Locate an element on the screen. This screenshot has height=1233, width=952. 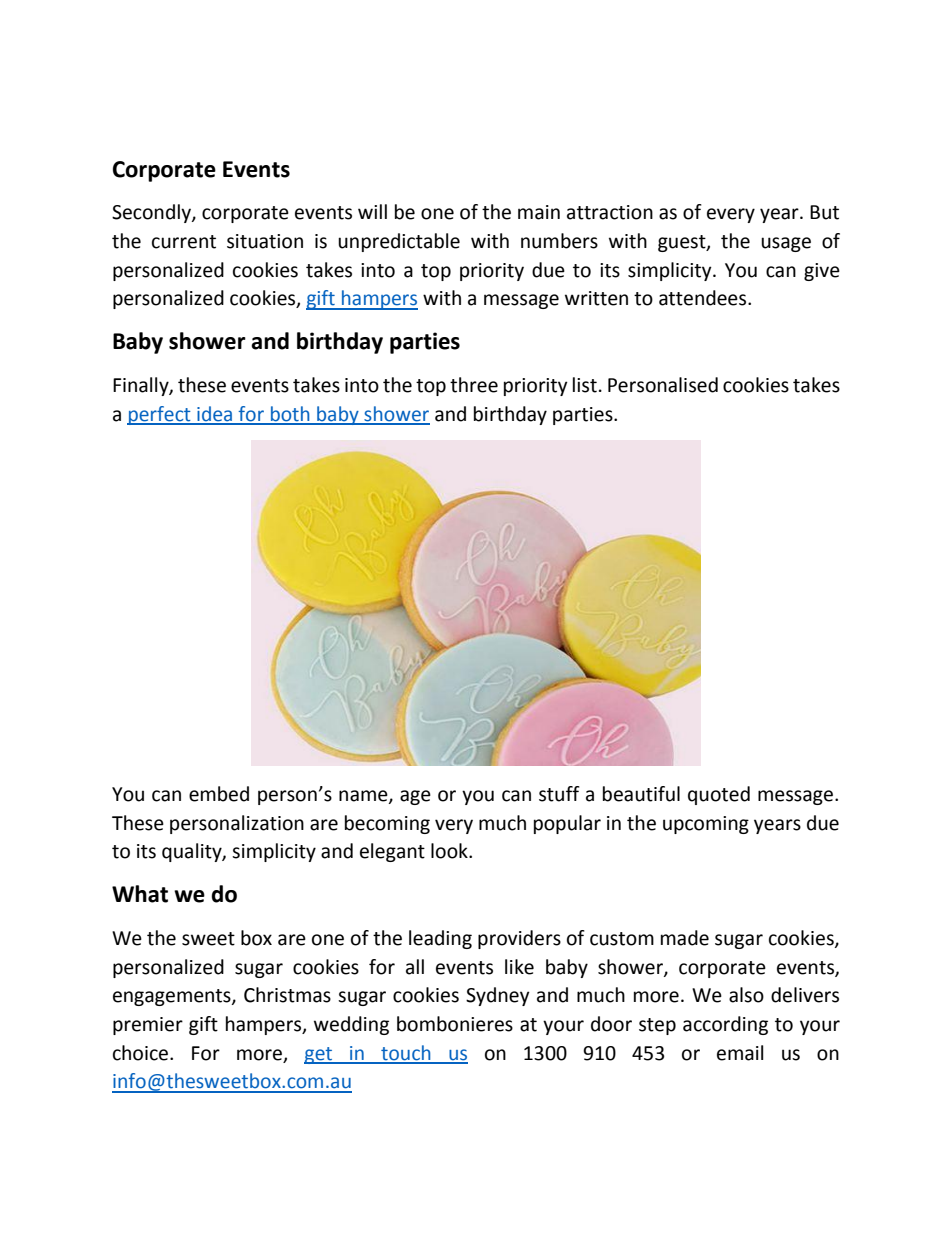
Sydney is located at coordinates (498, 996).
